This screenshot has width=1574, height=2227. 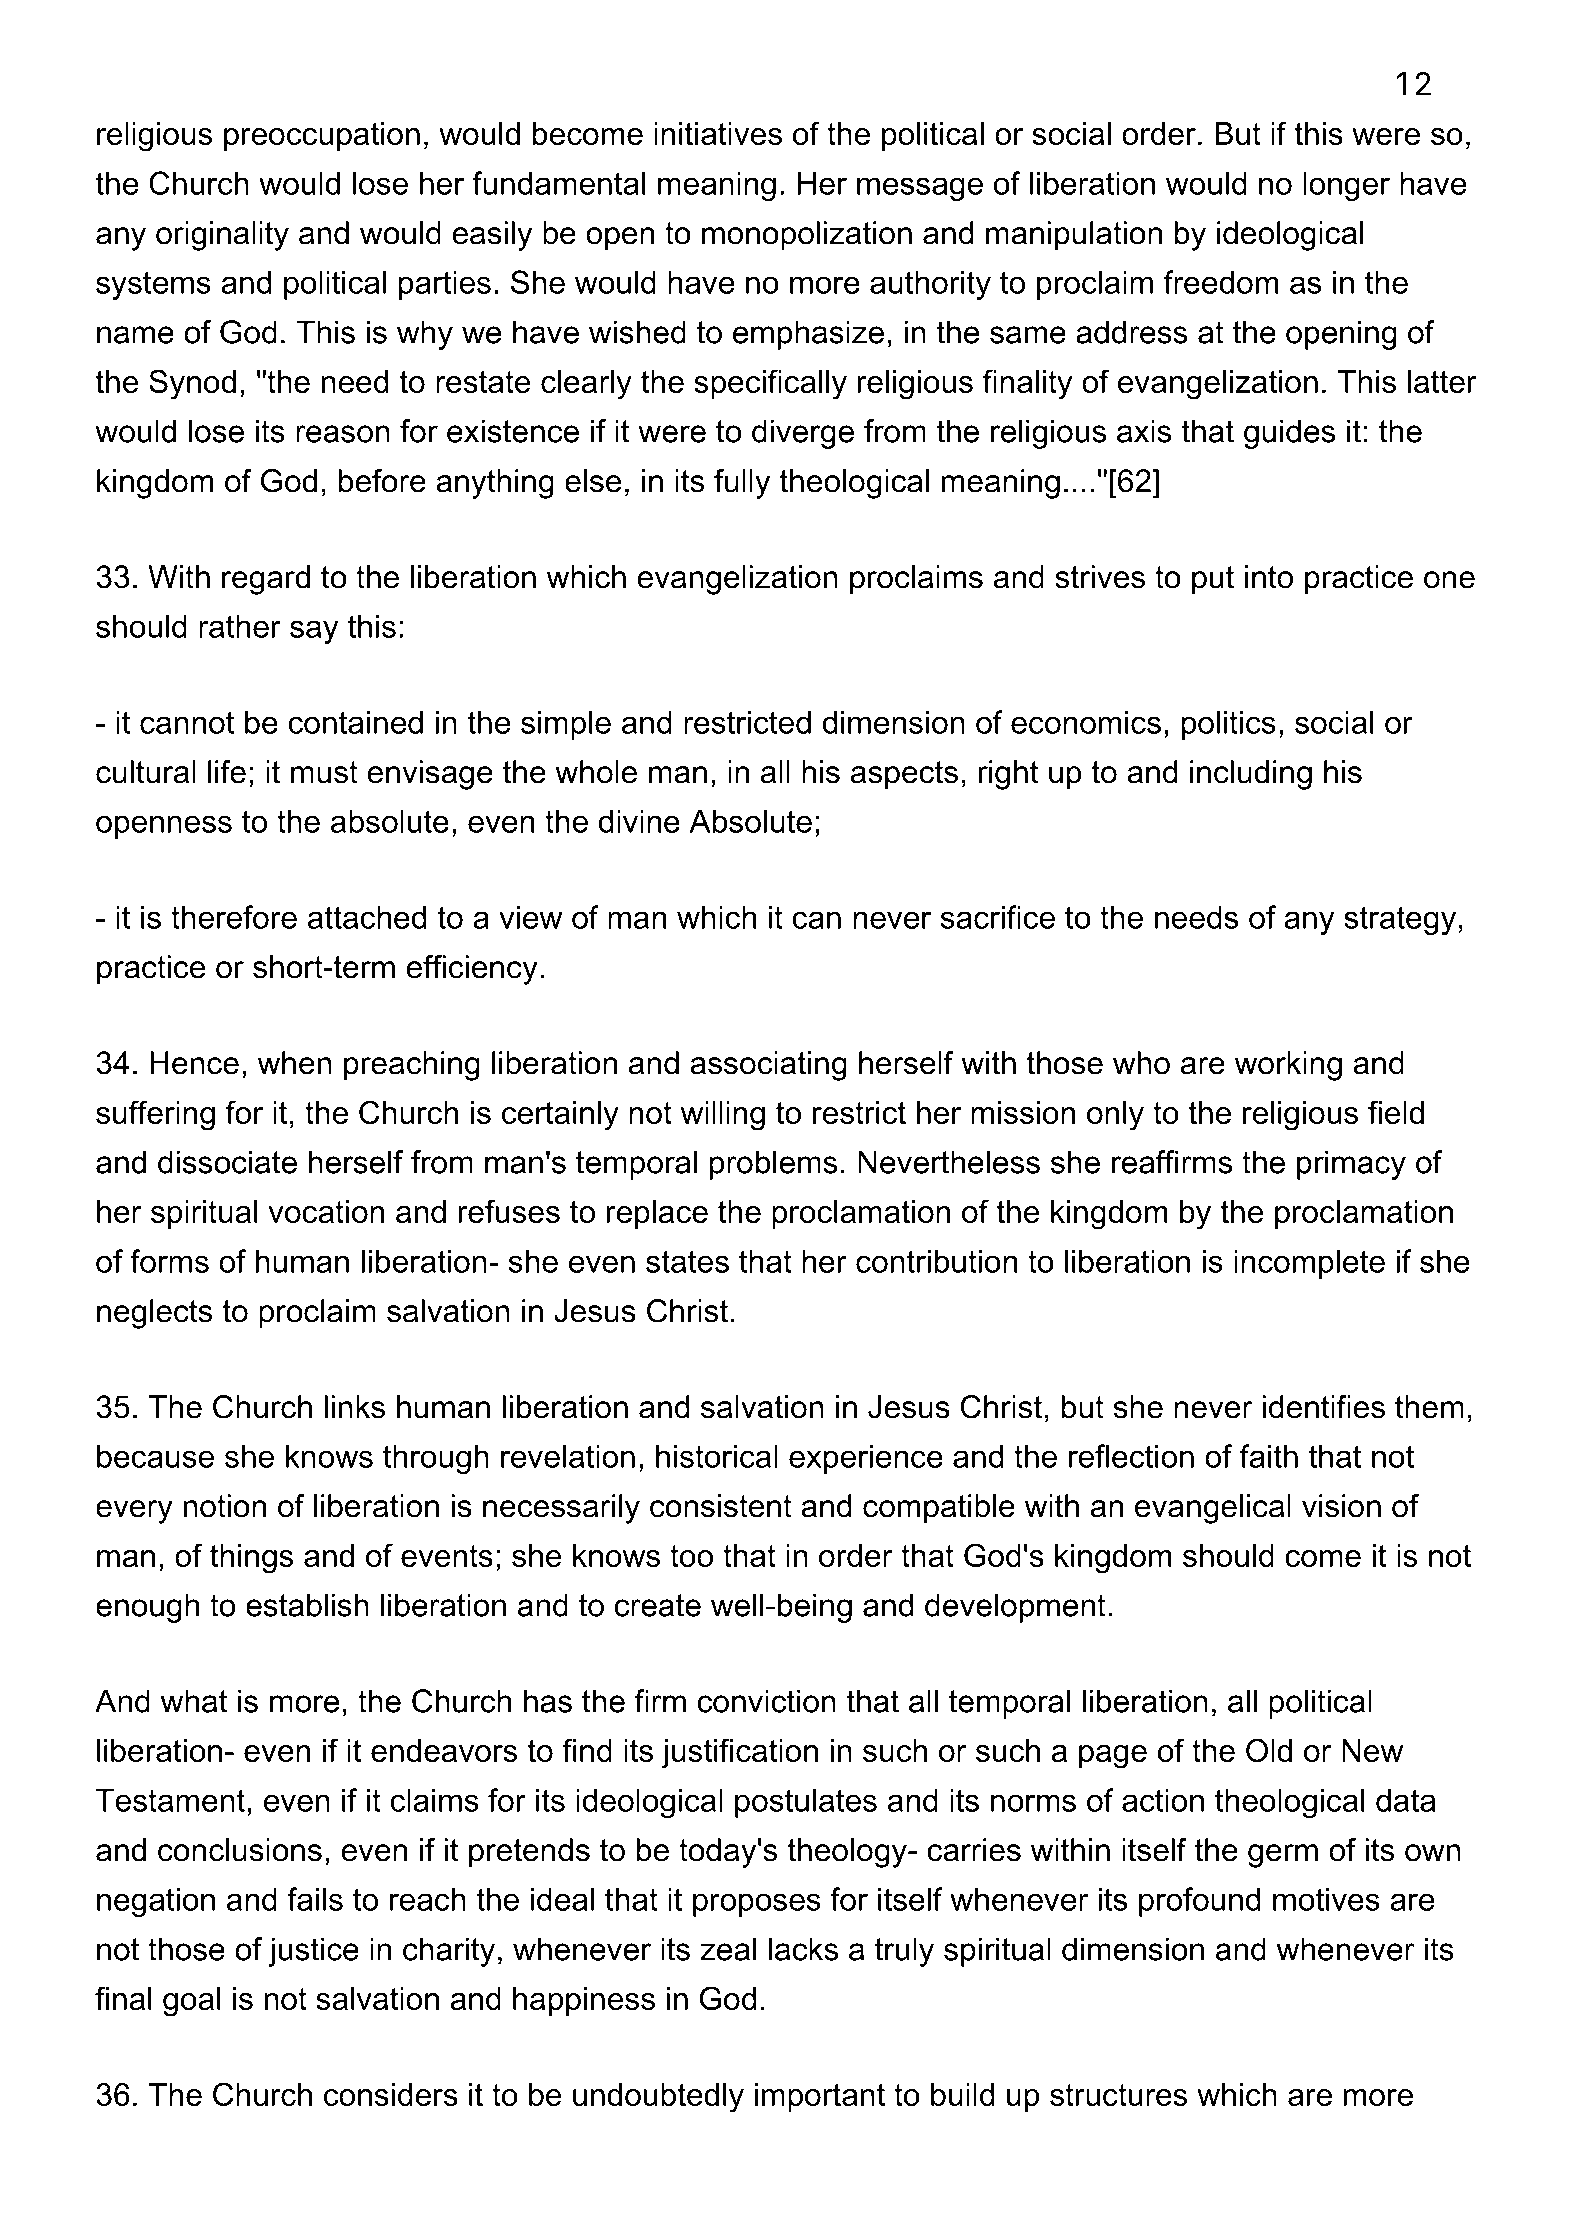 I want to click on vocation, so click(x=326, y=1211).
